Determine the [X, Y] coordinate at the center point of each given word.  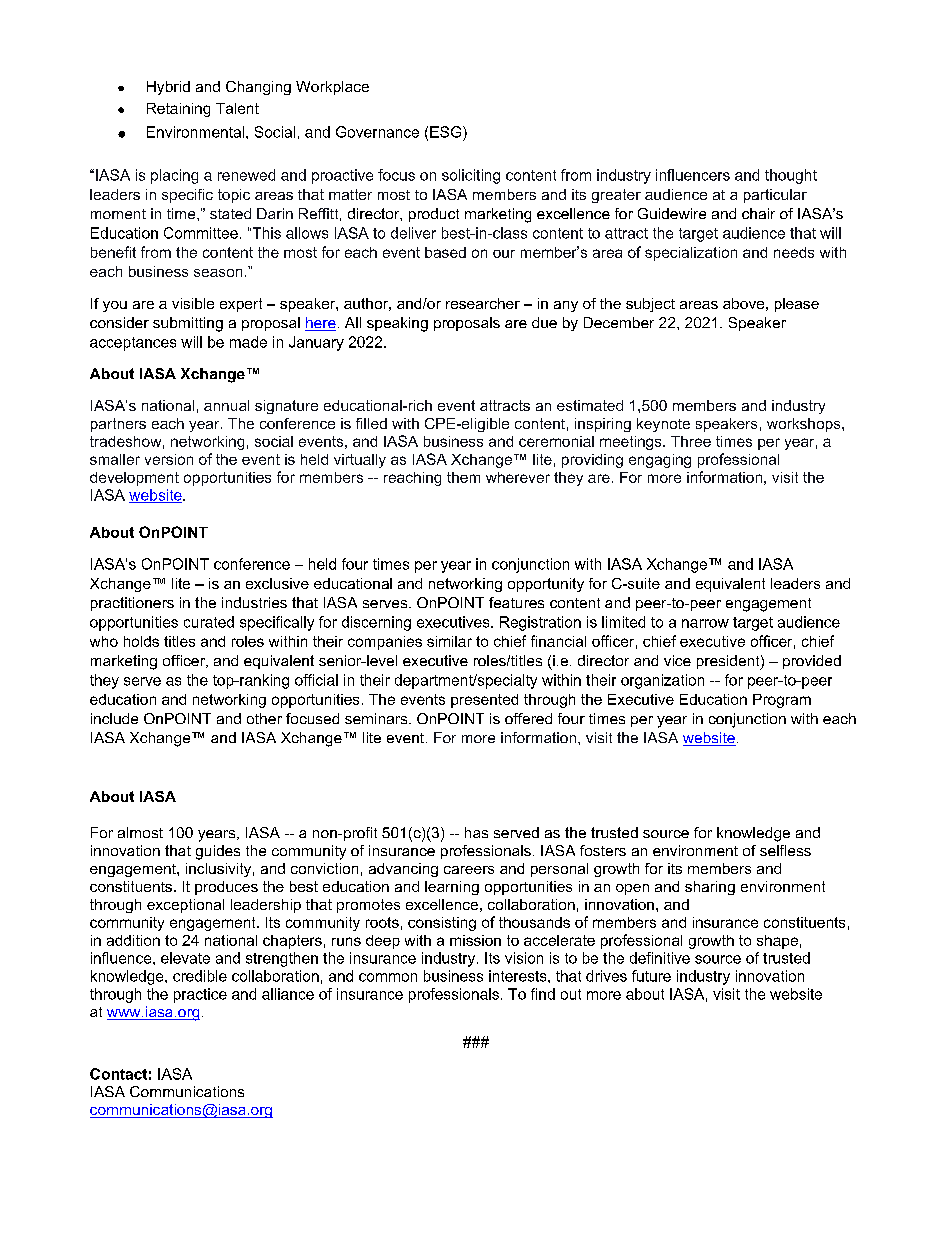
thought [791, 176]
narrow [705, 623]
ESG [447, 132]
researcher [483, 303]
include [114, 718]
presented [484, 701]
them [463, 477]
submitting [188, 324]
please [797, 305]
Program [782, 701]
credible [200, 976]
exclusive [277, 583]
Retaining [178, 110]
